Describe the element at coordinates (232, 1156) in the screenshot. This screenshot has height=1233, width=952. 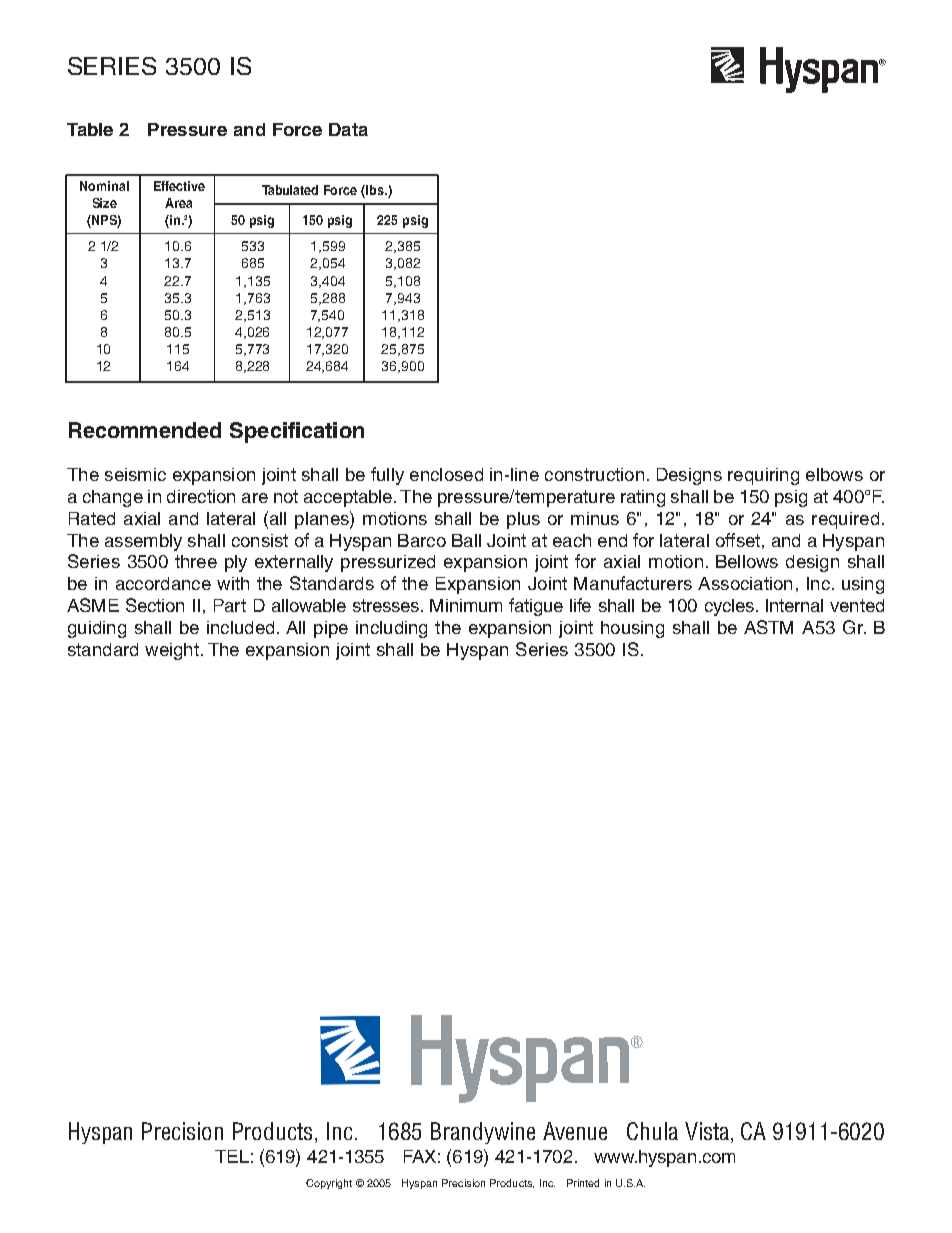
I see `TEL` at that location.
